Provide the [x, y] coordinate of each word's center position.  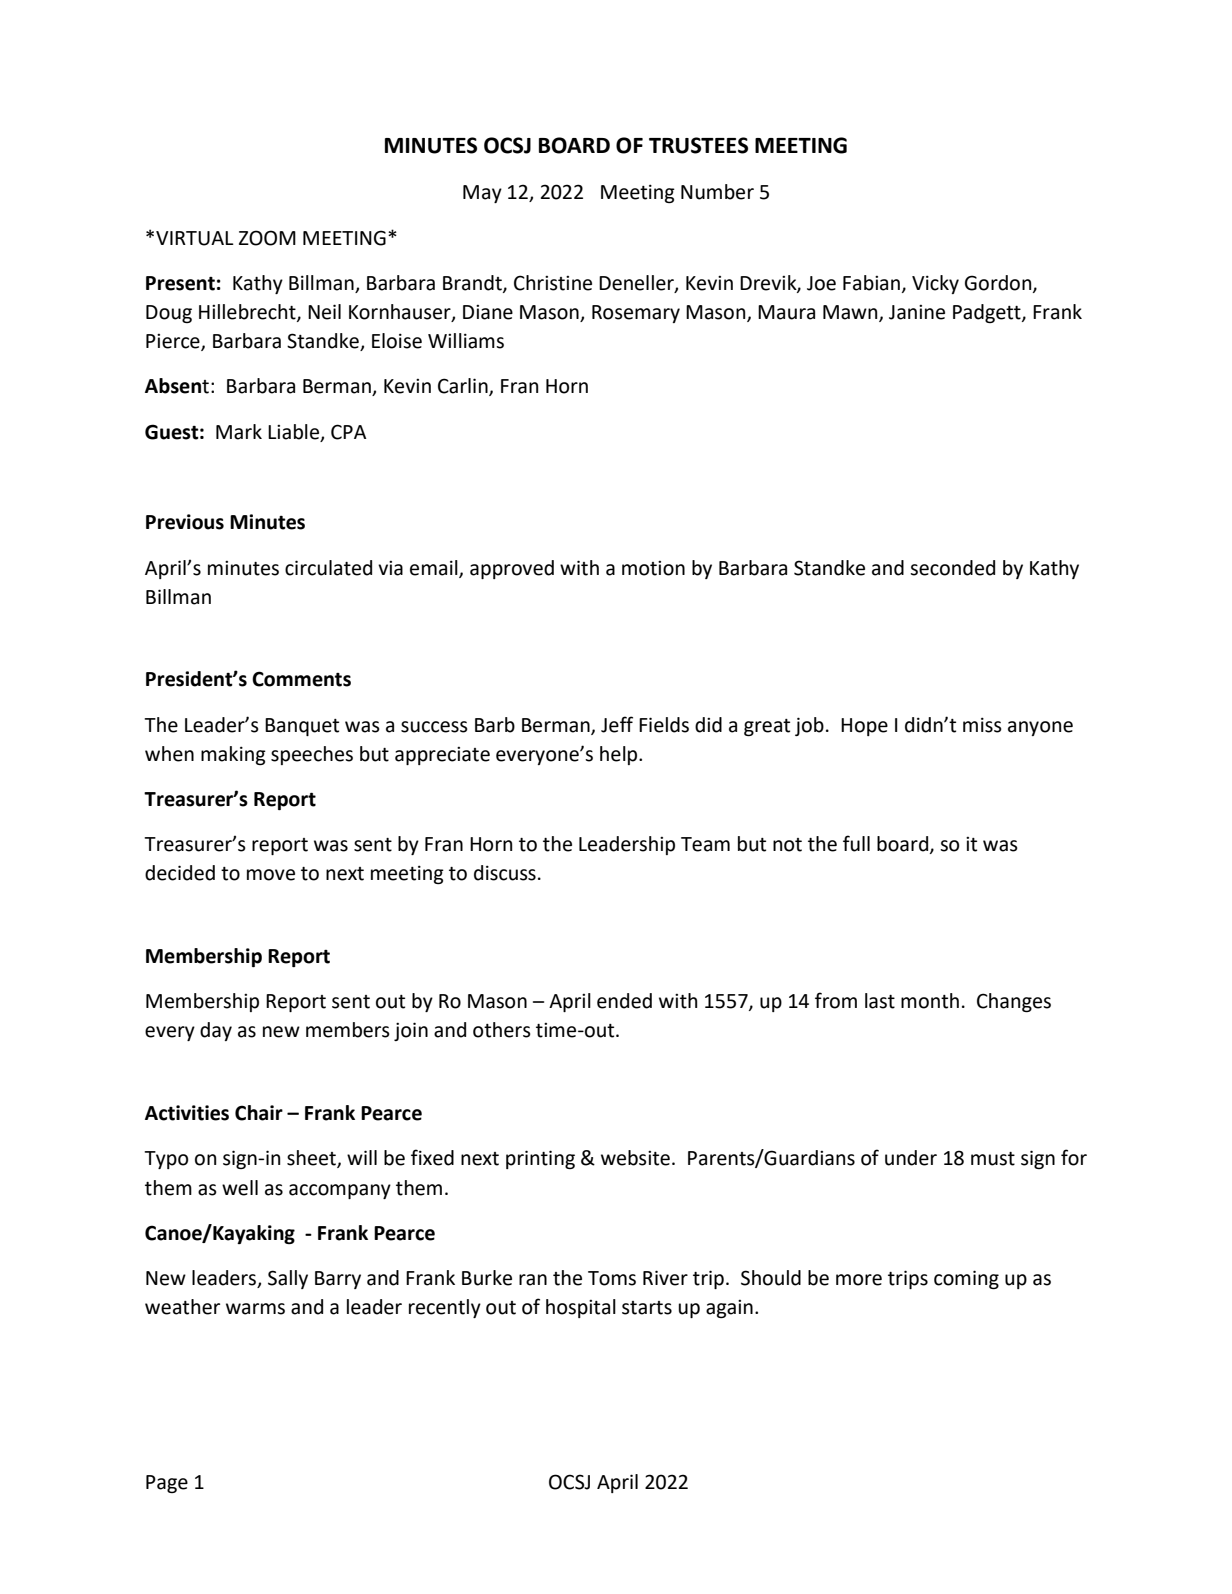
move [271, 875]
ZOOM [267, 238]
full [856, 843]
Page [167, 1484]
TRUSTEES [698, 145]
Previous [185, 522]
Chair [259, 1113]
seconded [952, 568]
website [635, 1158]
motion [653, 568]
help [620, 755]
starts [647, 1308]
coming [966, 1279]
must [993, 1159]
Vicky [935, 284]
